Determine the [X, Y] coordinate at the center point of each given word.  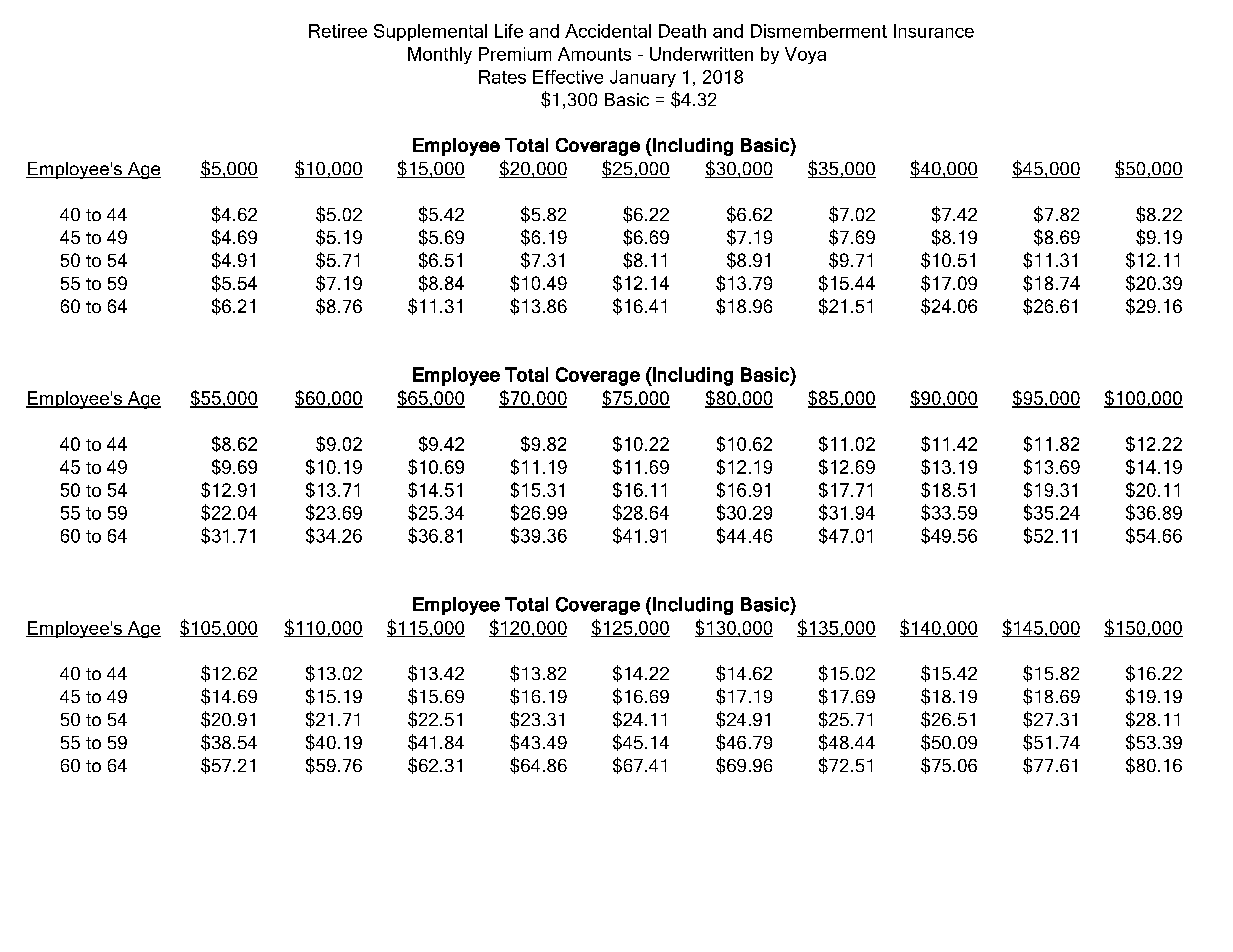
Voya [805, 55]
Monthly [440, 55]
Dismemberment [819, 31]
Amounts [594, 54]
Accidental [608, 31]
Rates [502, 77]
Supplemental [430, 32]
